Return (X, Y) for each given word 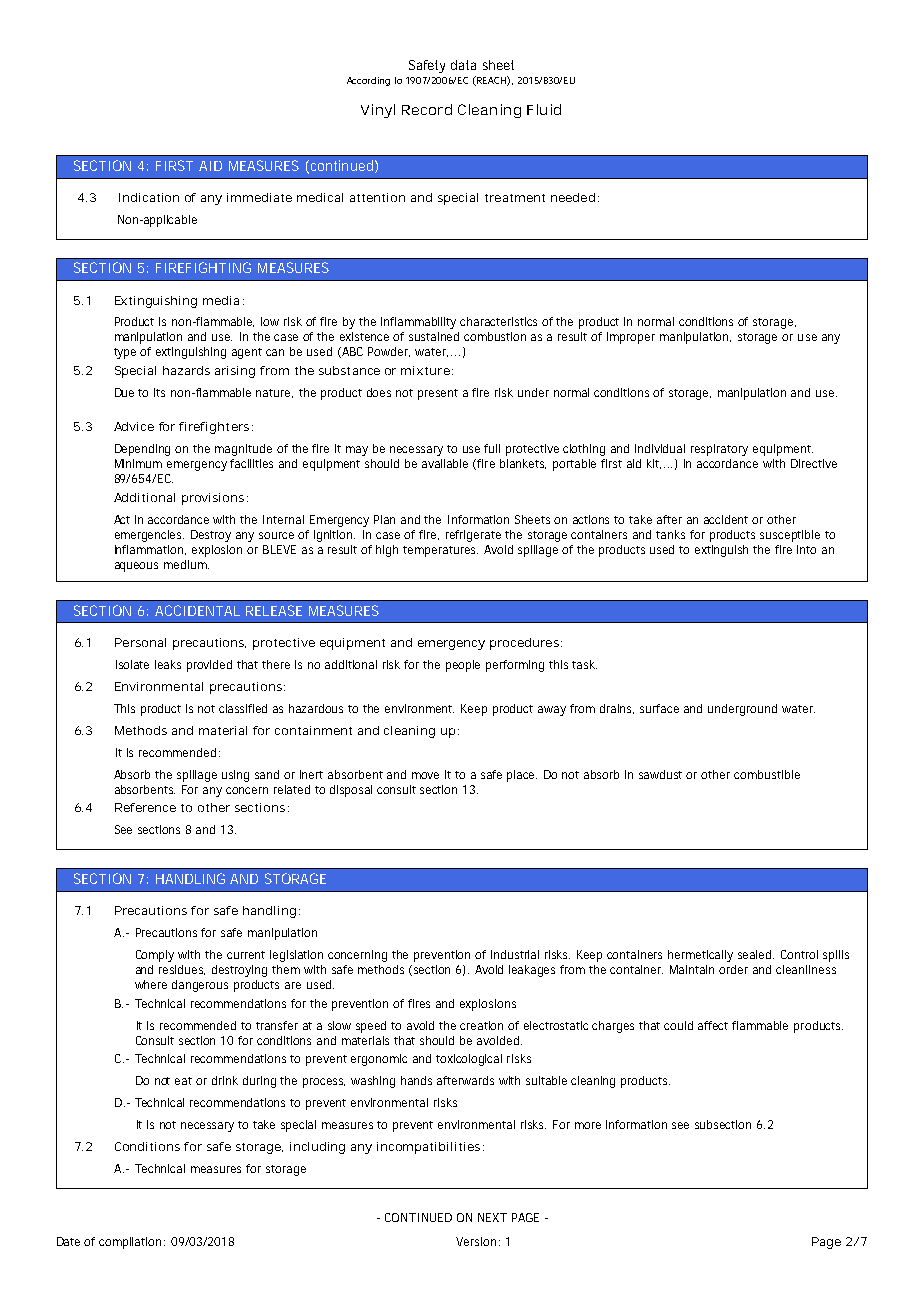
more (588, 1125)
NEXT (492, 1217)
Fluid (544, 109)
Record (427, 109)
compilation (130, 1243)
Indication (149, 197)
